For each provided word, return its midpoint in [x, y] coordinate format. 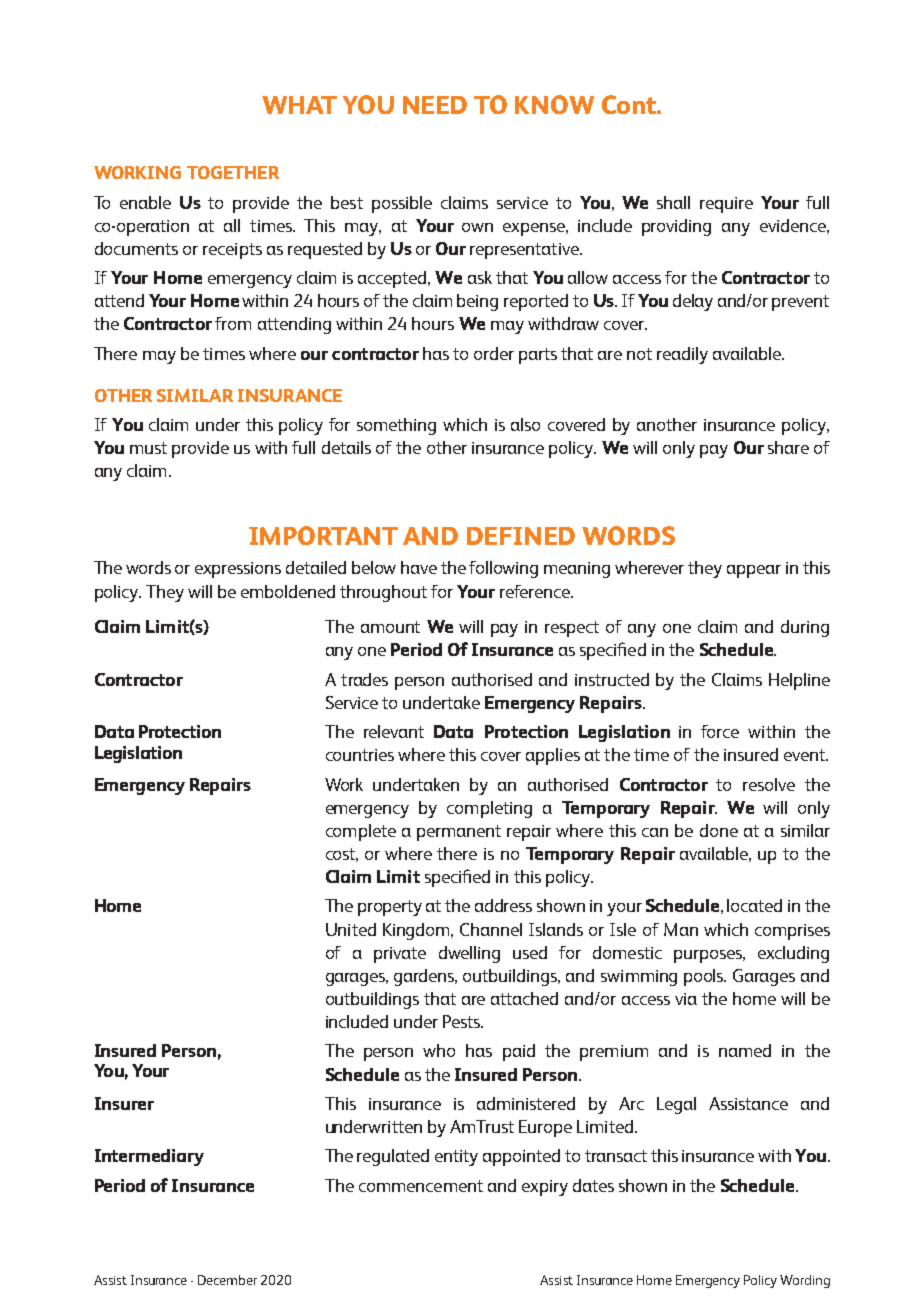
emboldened [288, 591]
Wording [805, 1281]
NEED [435, 105]
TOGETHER [233, 172]
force [720, 731]
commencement [421, 1186]
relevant [394, 731]
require [726, 205]
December [227, 1280]
